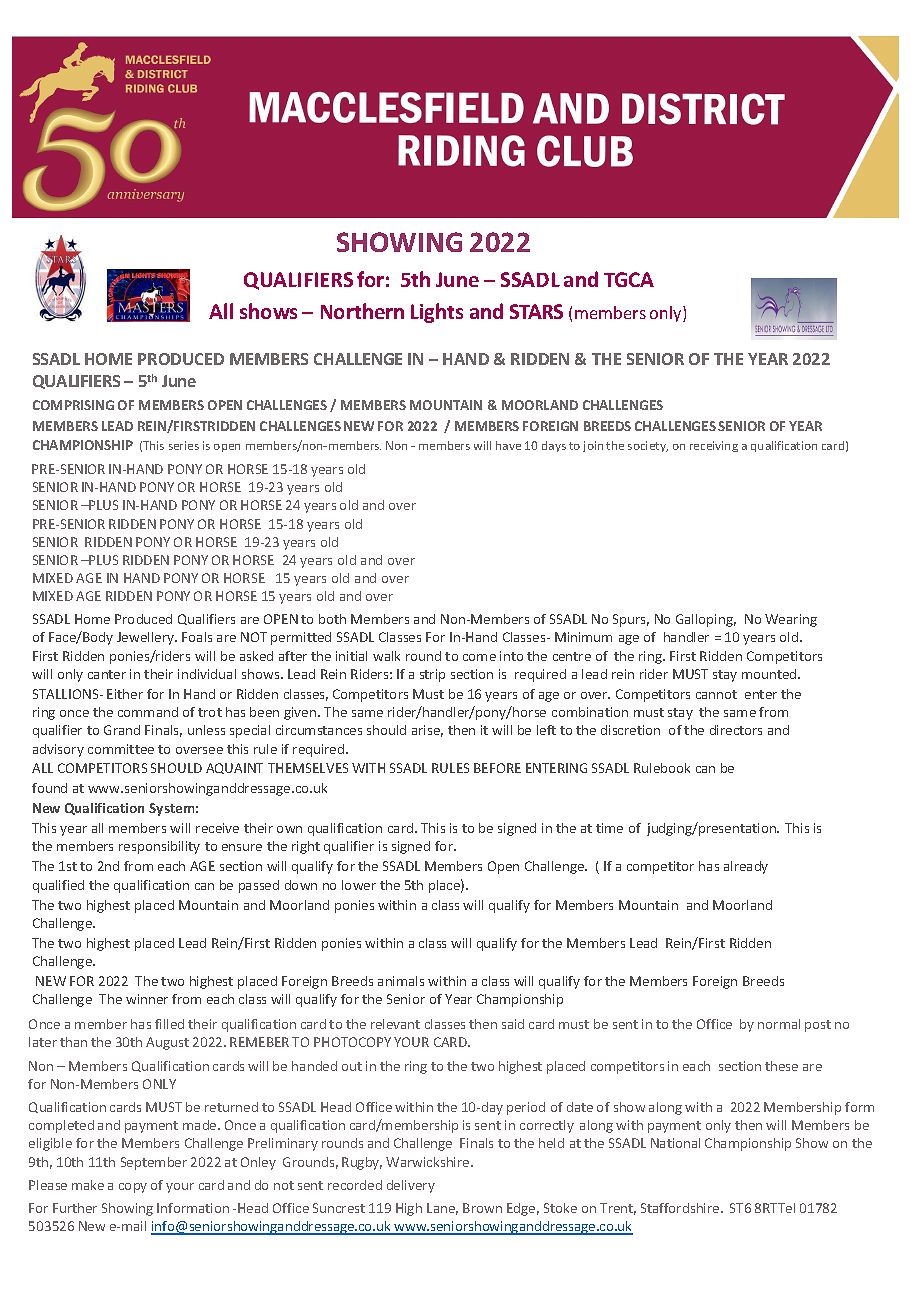 Image resolution: width=911 pixels, height=1316 pixels. I want to click on COMPRISING, so click(73, 405).
